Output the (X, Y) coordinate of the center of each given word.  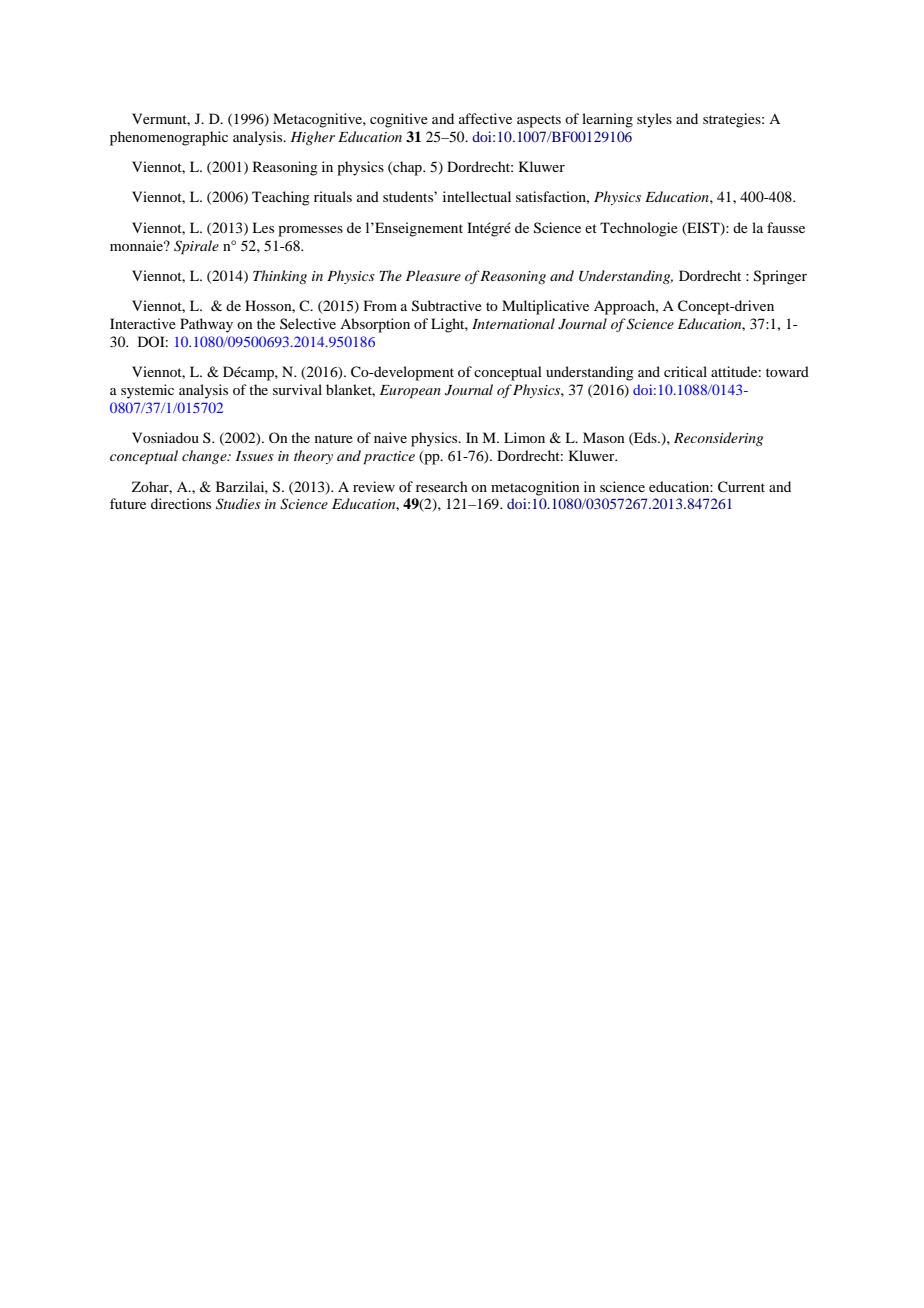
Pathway (206, 325)
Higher (312, 138)
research (442, 486)
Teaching (281, 198)
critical (685, 371)
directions (181, 503)
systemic (147, 391)
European (410, 392)
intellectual (477, 196)
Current (741, 487)
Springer (780, 277)
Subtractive (447, 306)
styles (654, 120)
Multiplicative (545, 307)
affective (485, 118)
